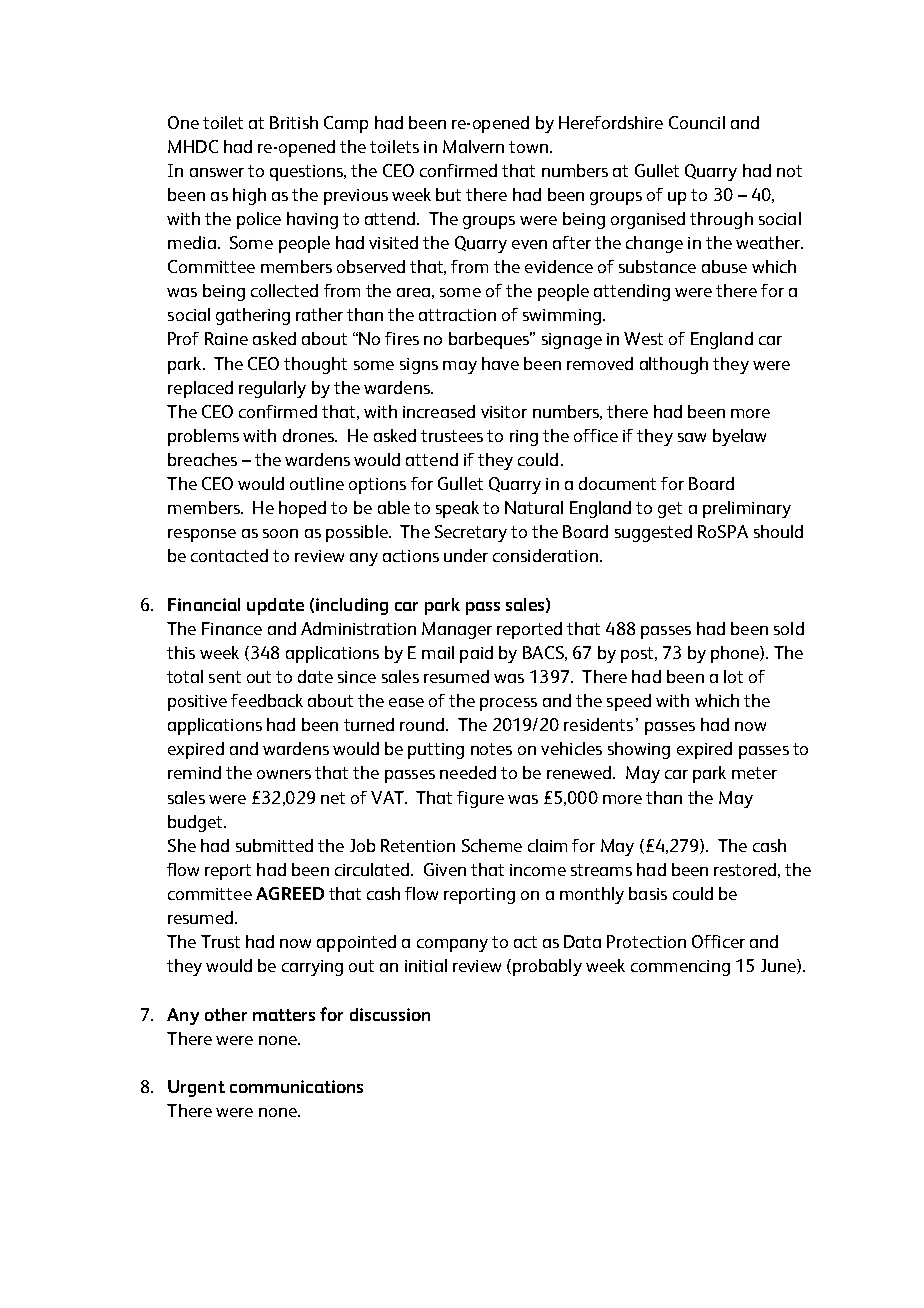 Image resolution: width=924 pixels, height=1308 pixels. Describe the element at coordinates (692, 437) in the page. I see `saw` at that location.
